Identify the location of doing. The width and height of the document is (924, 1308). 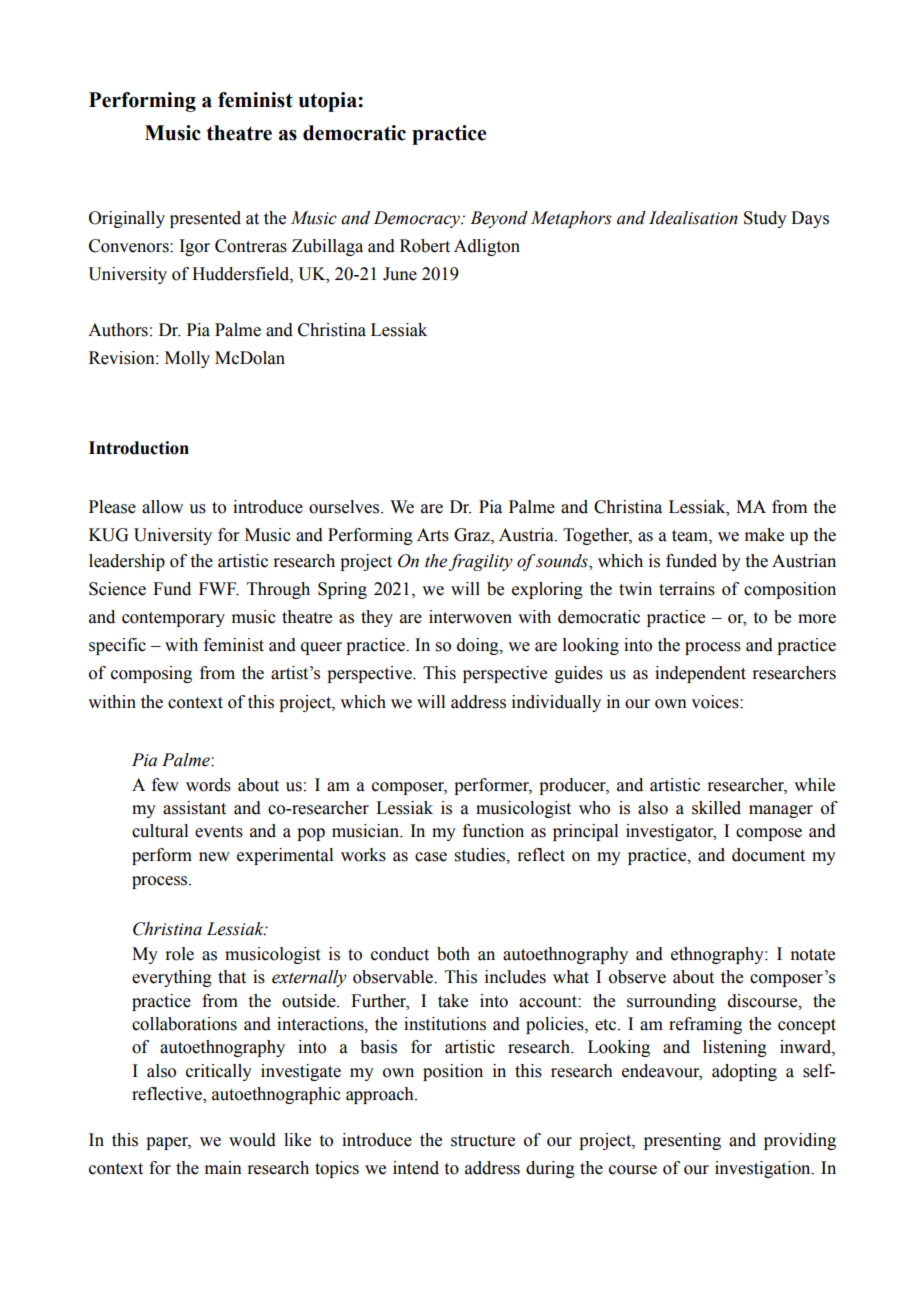
(479, 646).
